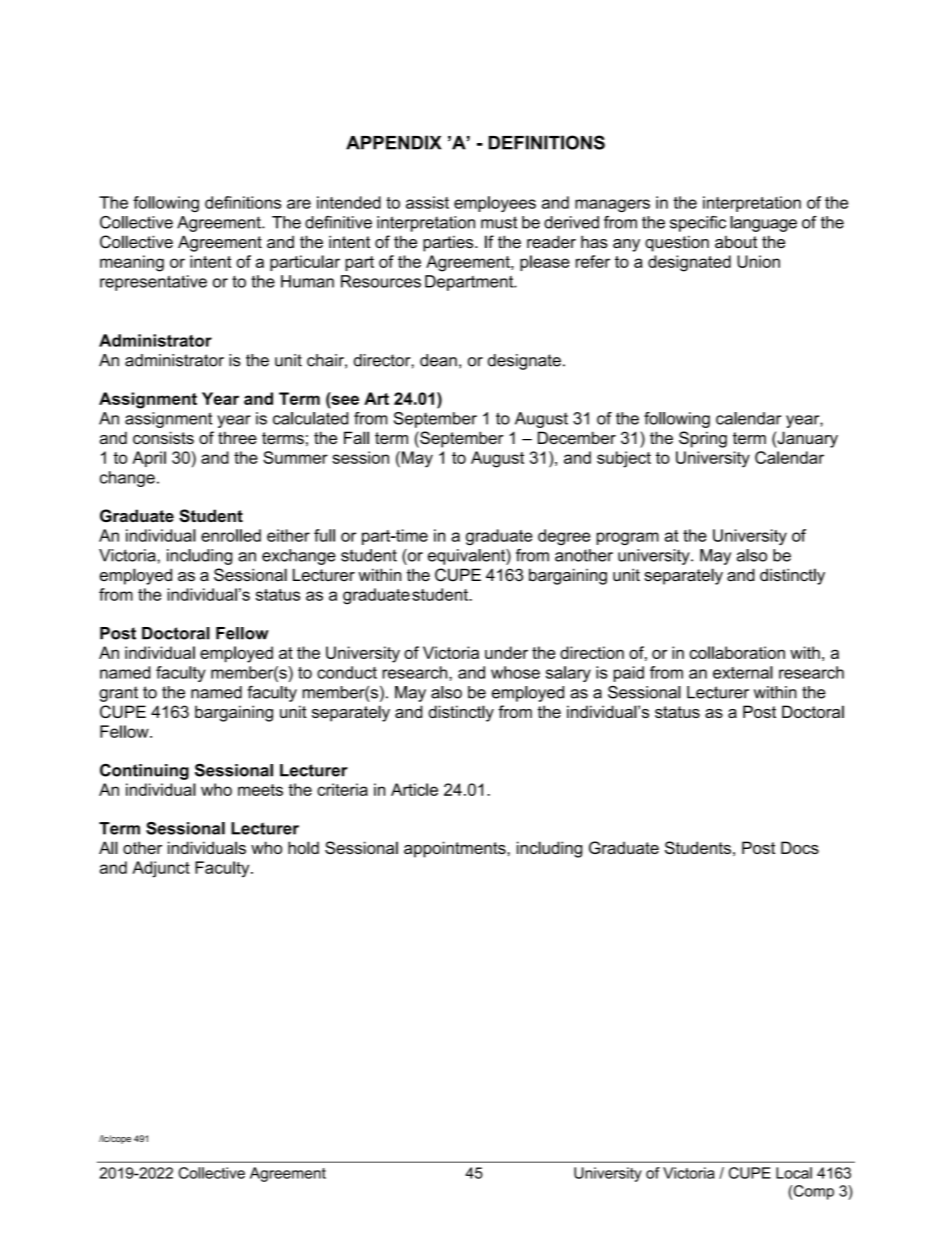 The image size is (952, 1233). What do you see at coordinates (427, 202) in the screenshot?
I see `assist` at bounding box center [427, 202].
